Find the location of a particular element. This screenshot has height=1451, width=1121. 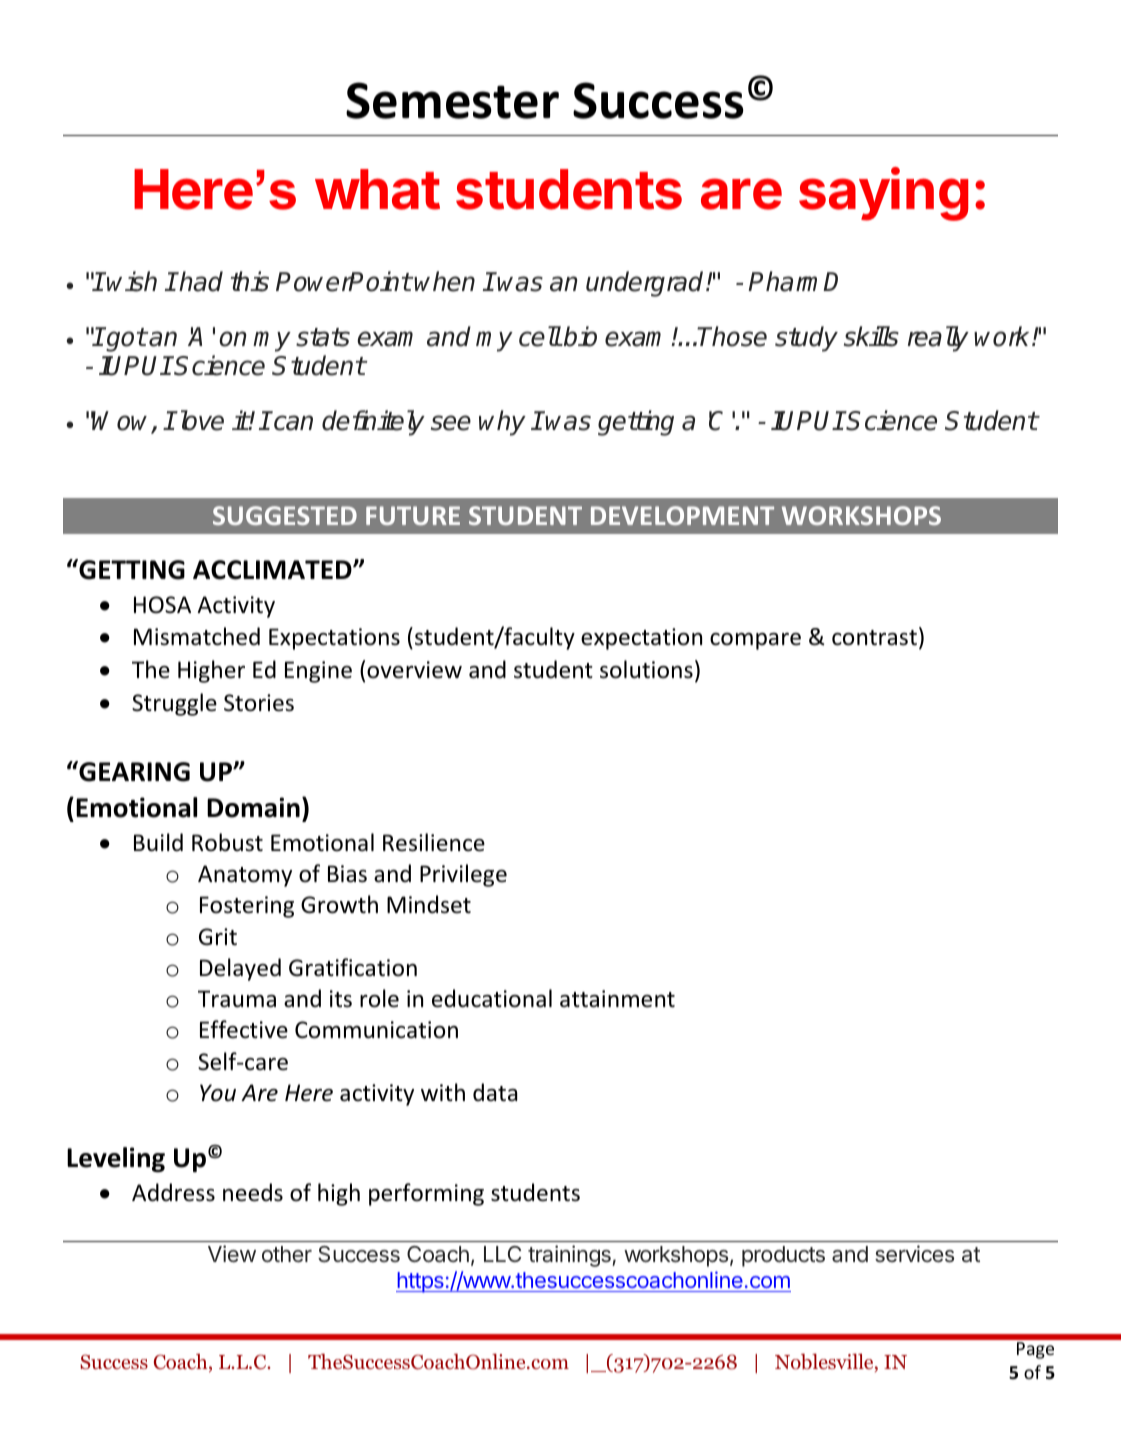

attainment is located at coordinates (617, 999).
